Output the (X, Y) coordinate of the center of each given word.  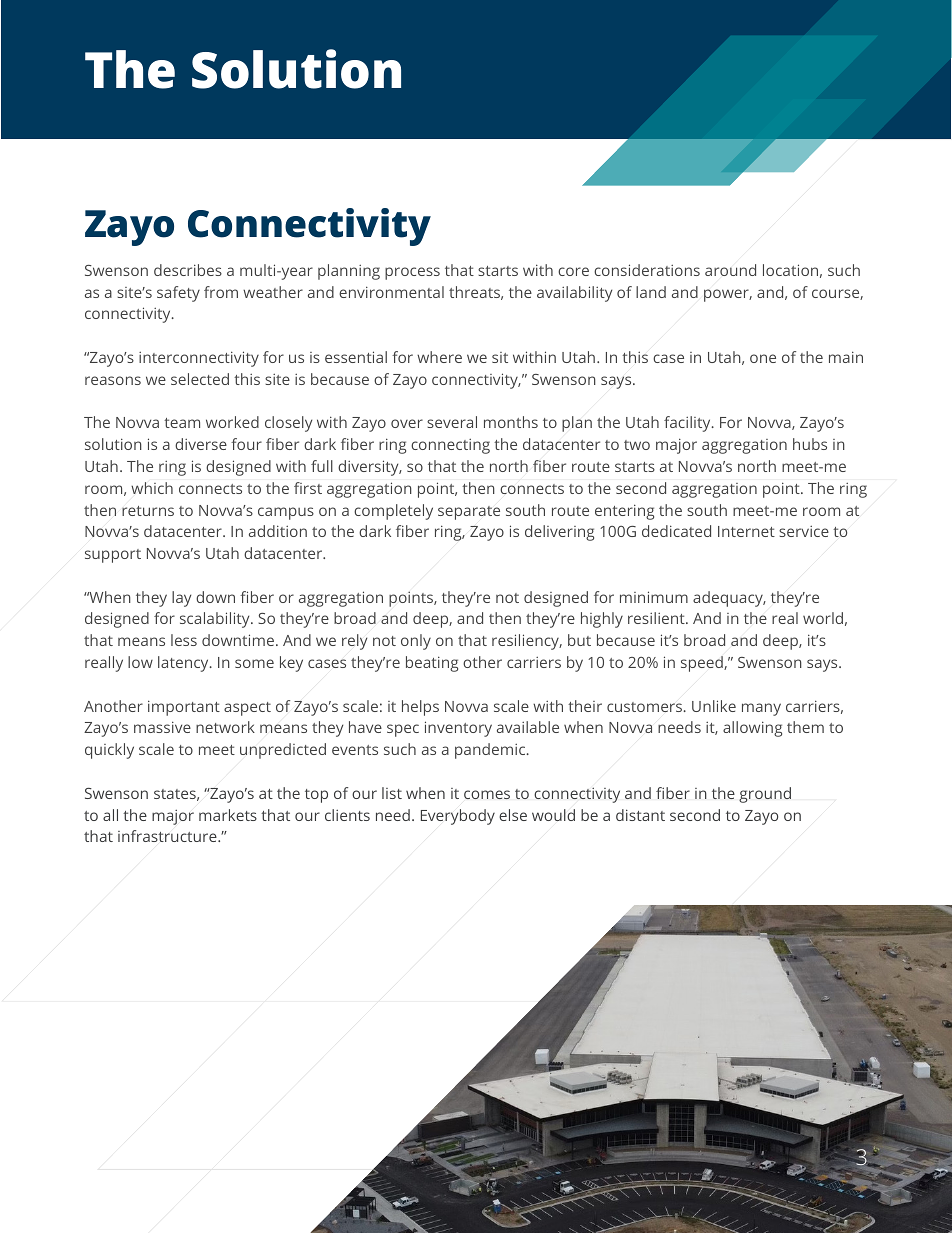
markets (228, 815)
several (452, 422)
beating (432, 664)
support (113, 556)
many (761, 709)
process (412, 273)
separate (469, 513)
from (221, 292)
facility (688, 424)
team (182, 423)
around (730, 270)
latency (184, 664)
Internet (746, 531)
